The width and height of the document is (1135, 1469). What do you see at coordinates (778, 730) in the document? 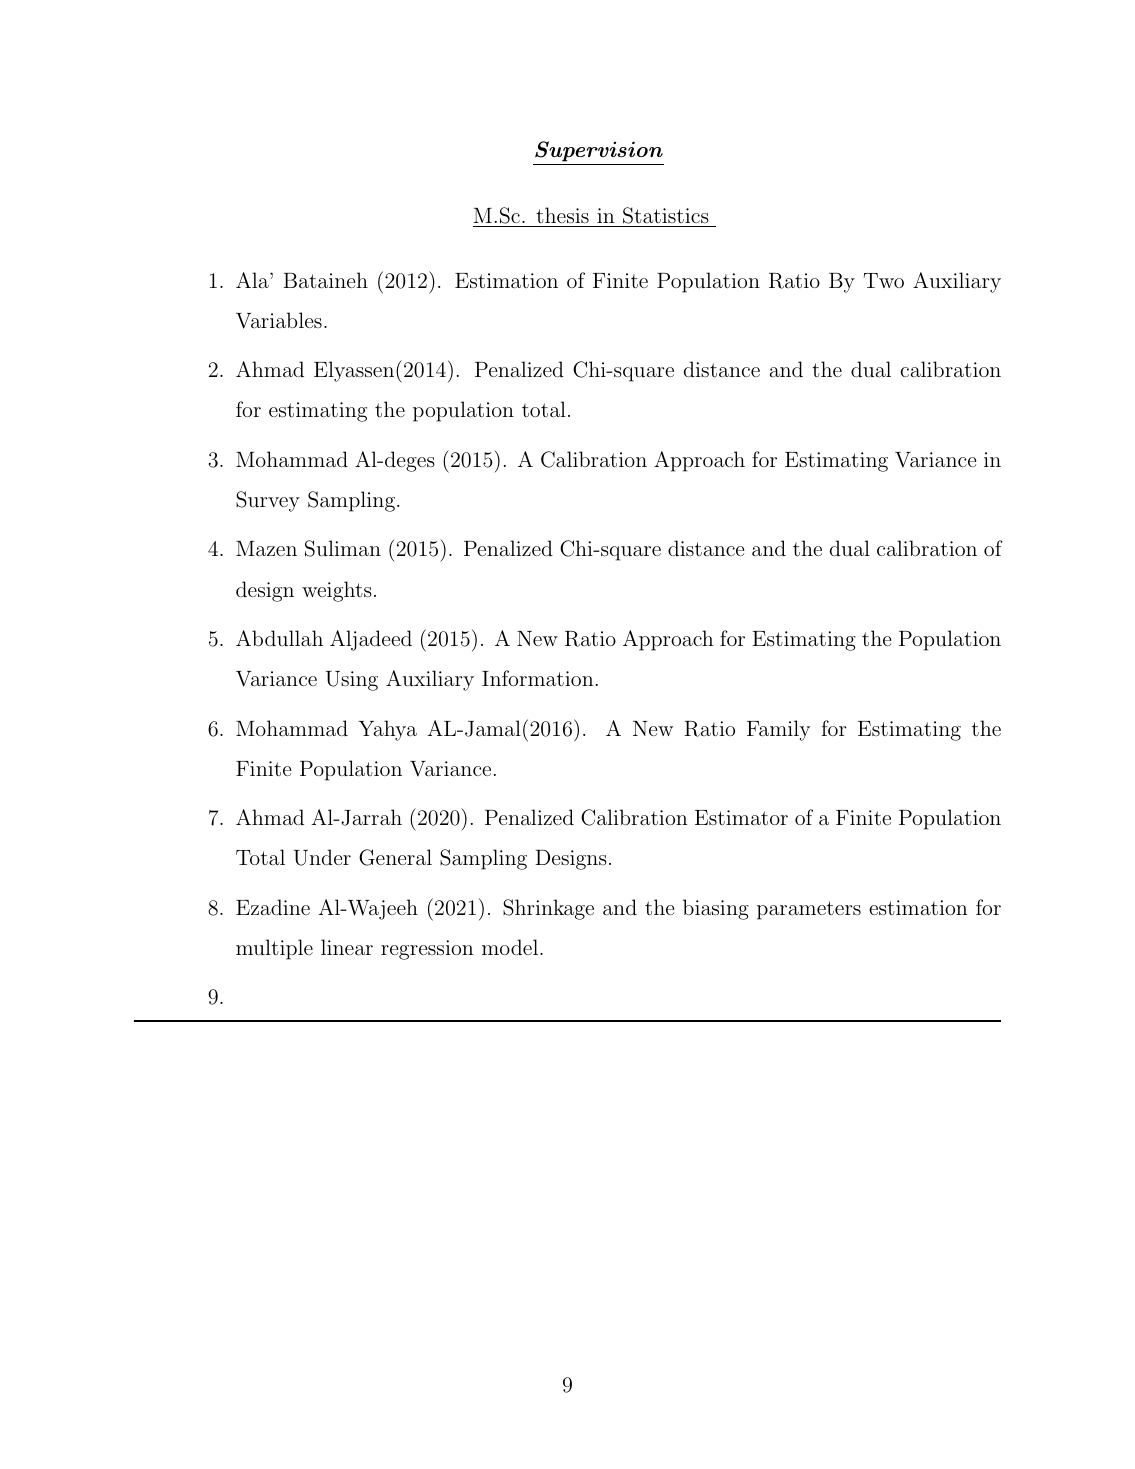
I see `Family` at bounding box center [778, 730].
